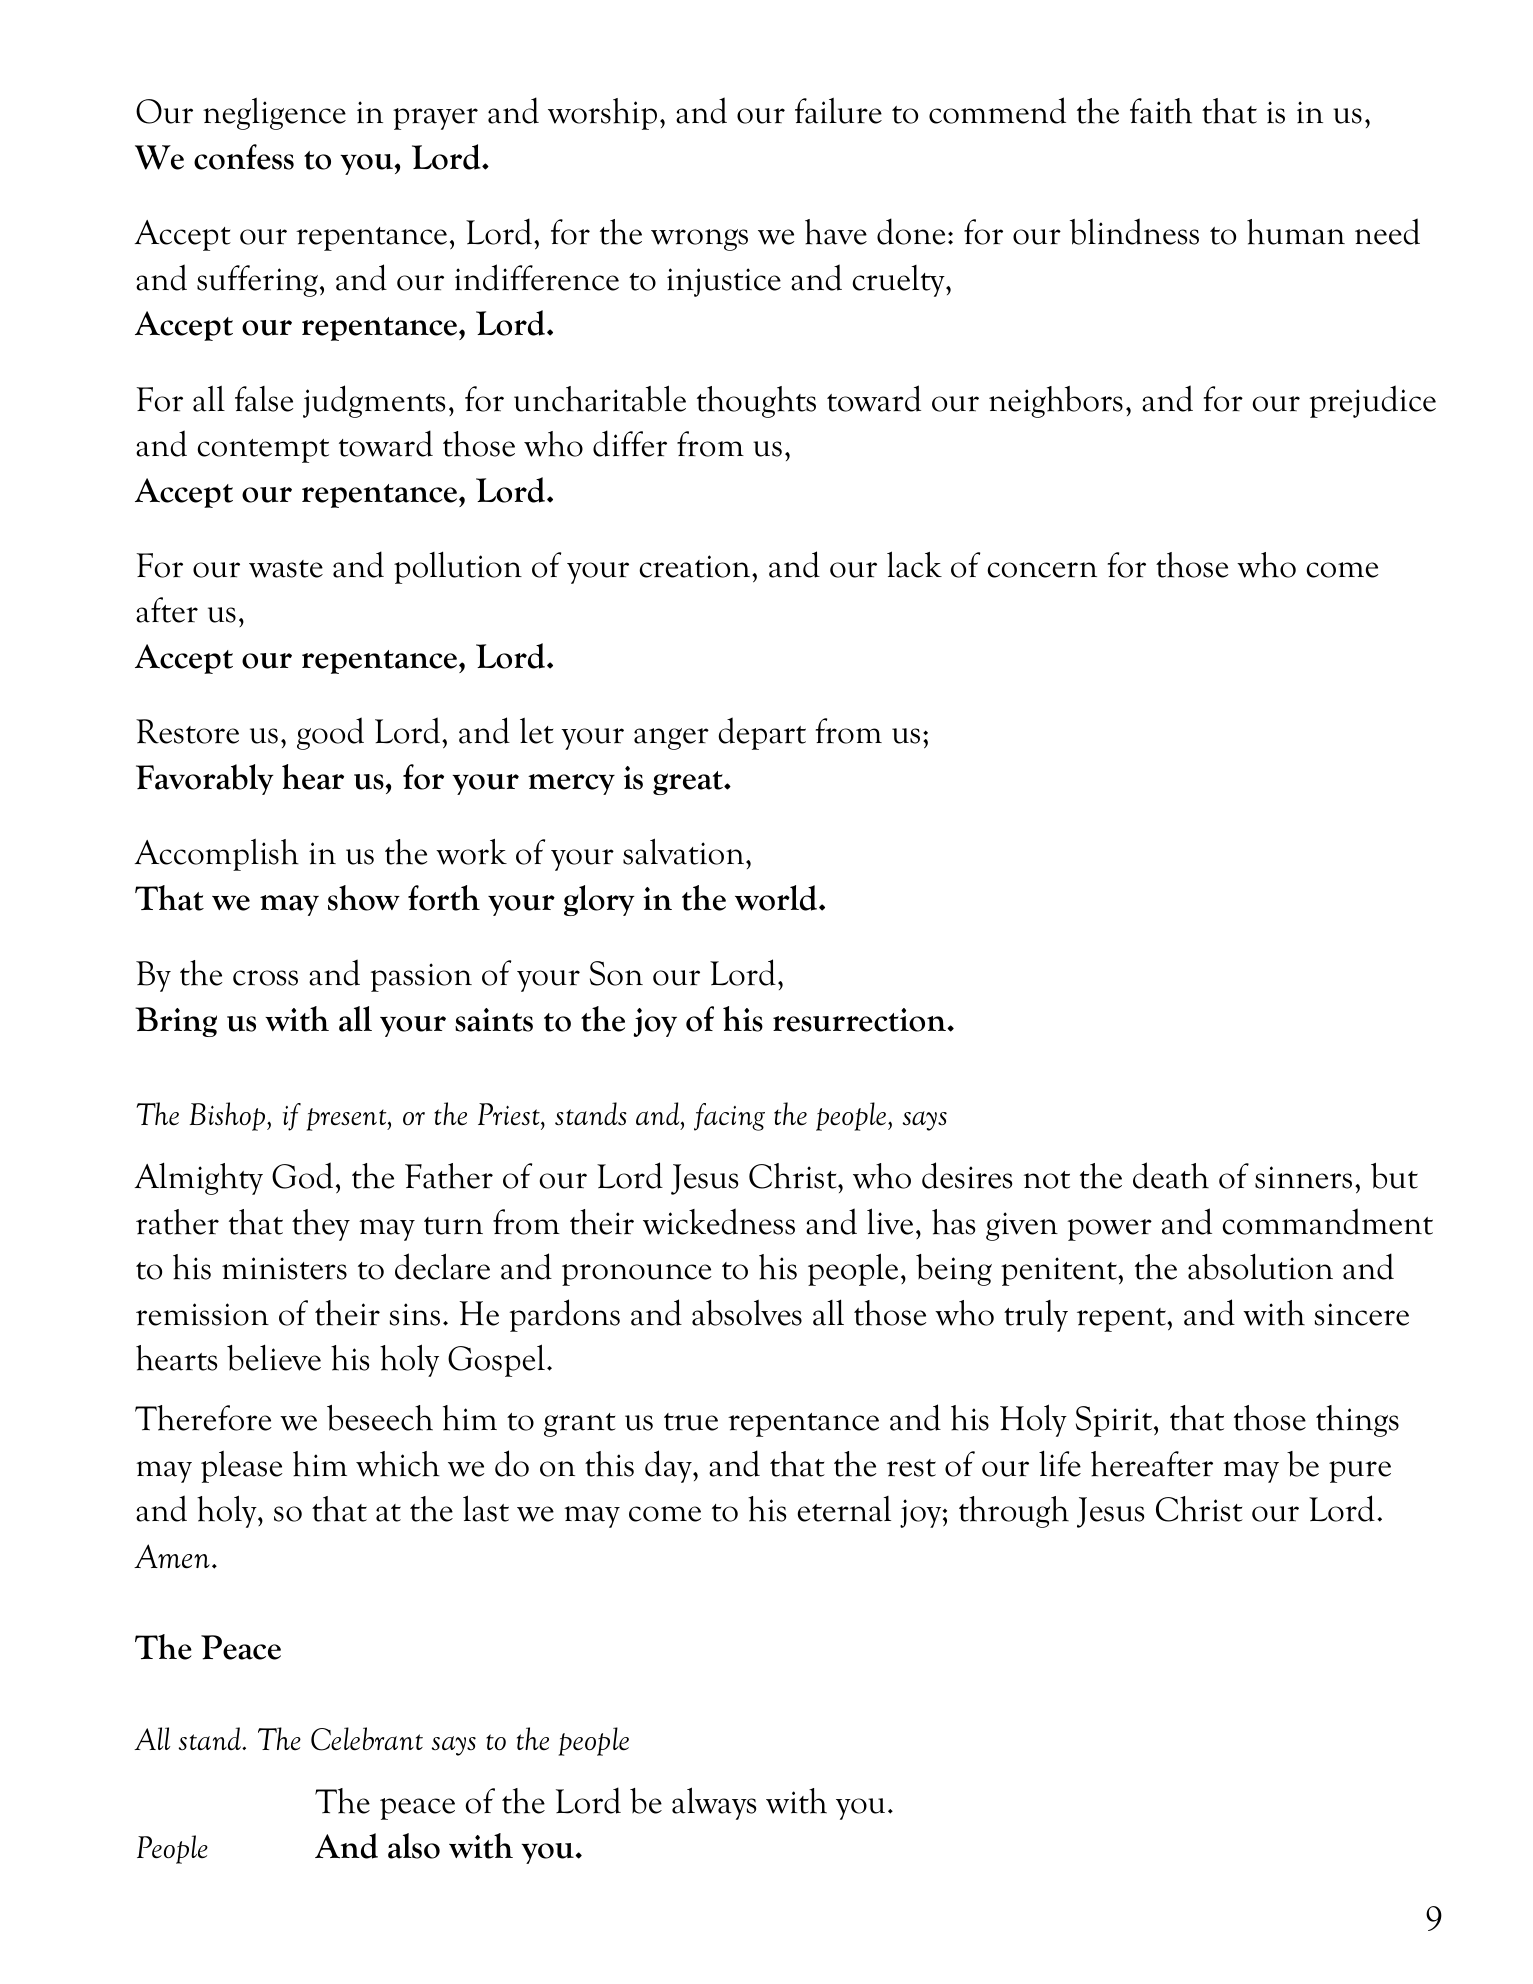 Image resolution: width=1533 pixels, height=1984 pixels. Describe the element at coordinates (838, 111) in the page. I see `failure` at that location.
